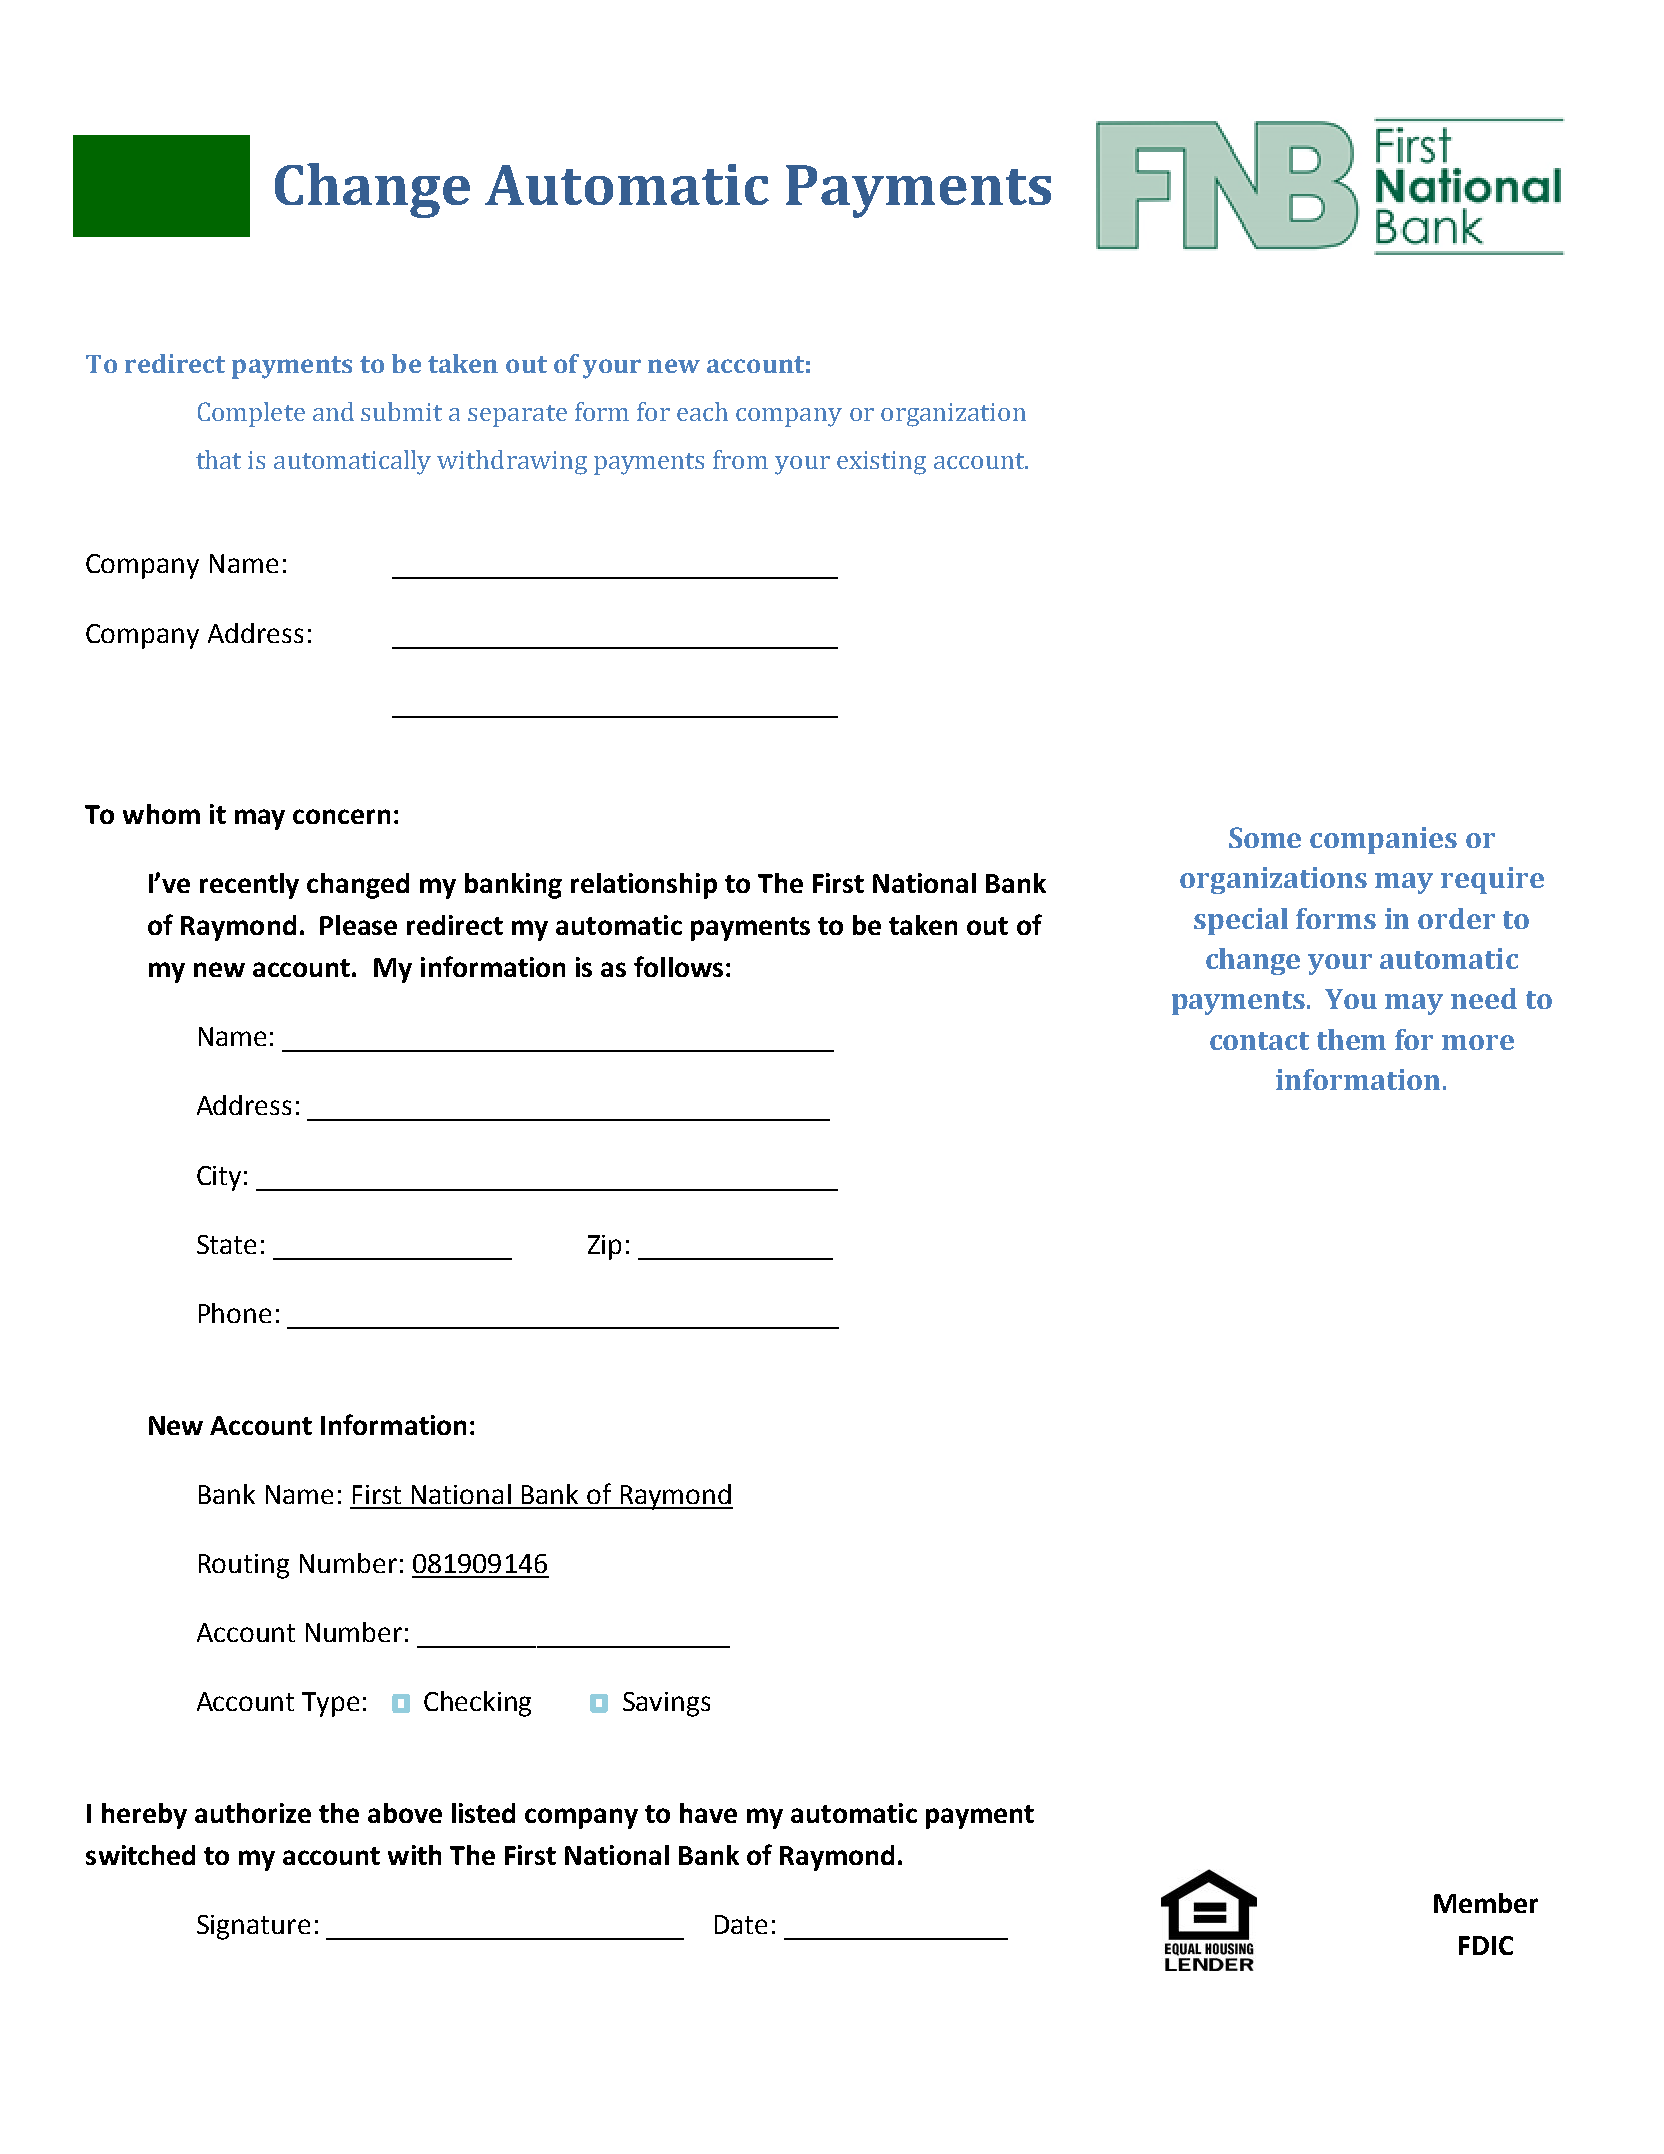 Image resolution: width=1664 pixels, height=2154 pixels. What do you see at coordinates (244, 1566) in the screenshot?
I see `Routing` at bounding box center [244, 1566].
